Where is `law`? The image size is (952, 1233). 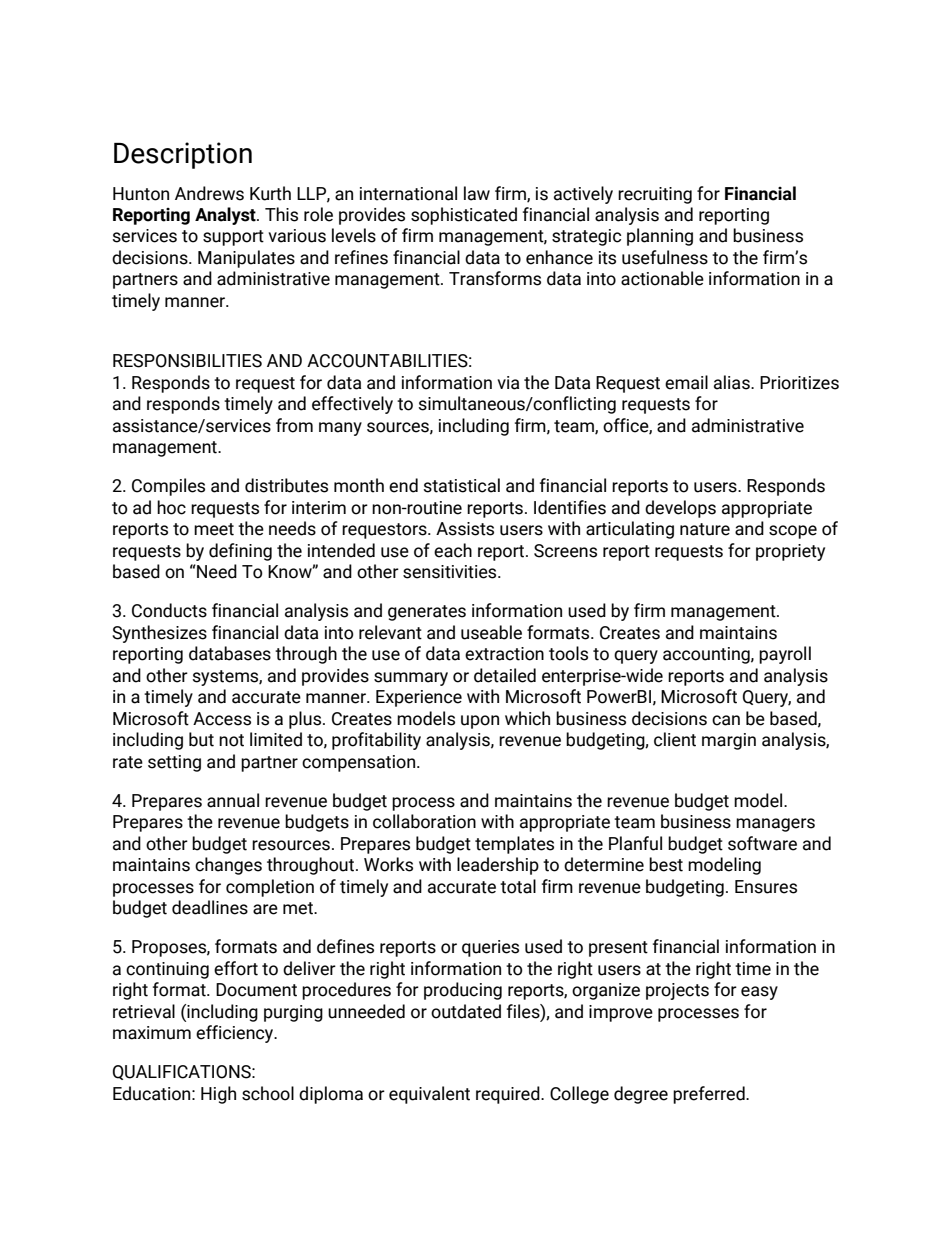
law is located at coordinates (477, 193).
